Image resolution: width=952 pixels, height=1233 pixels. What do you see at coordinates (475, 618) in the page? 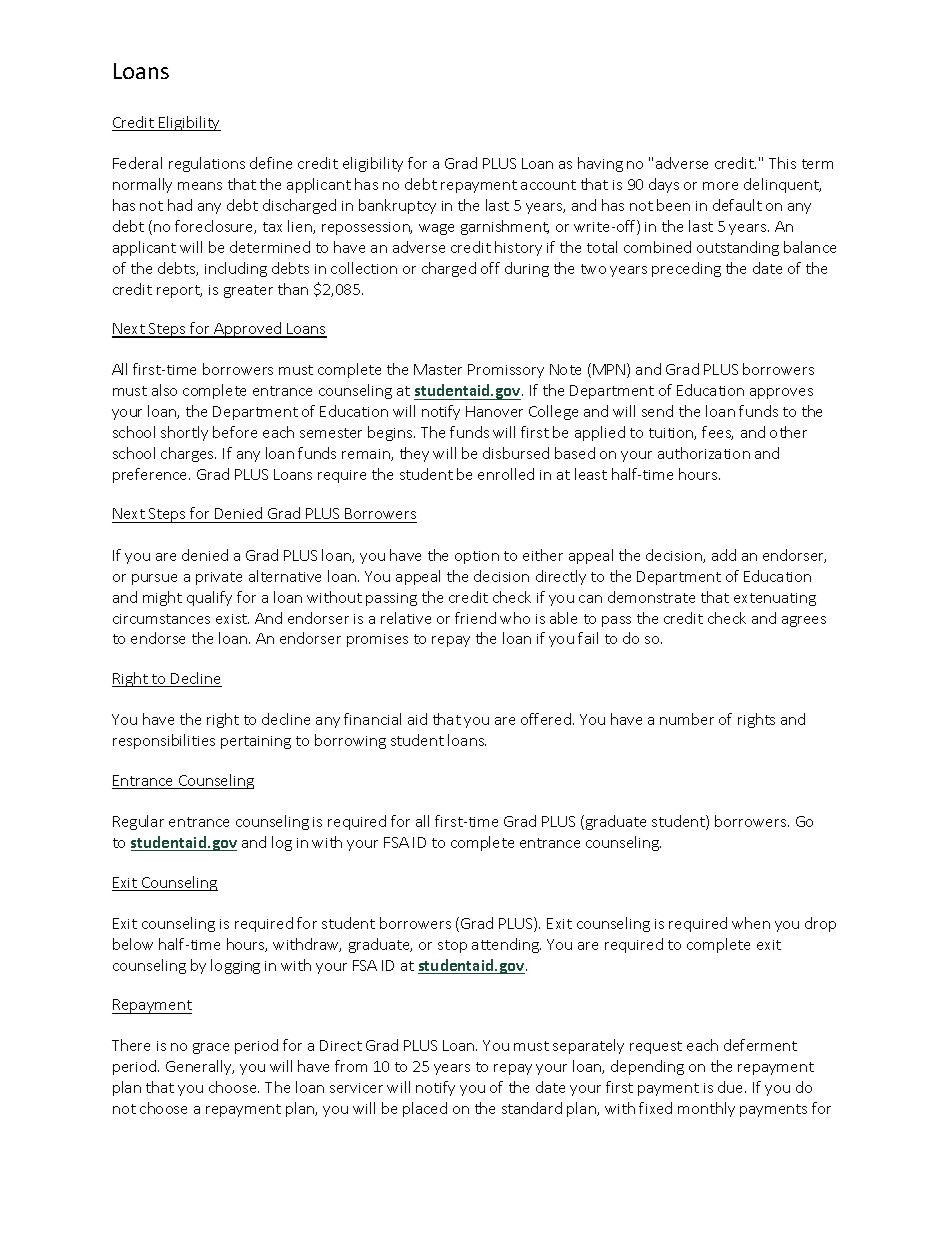
I see `friend` at bounding box center [475, 618].
